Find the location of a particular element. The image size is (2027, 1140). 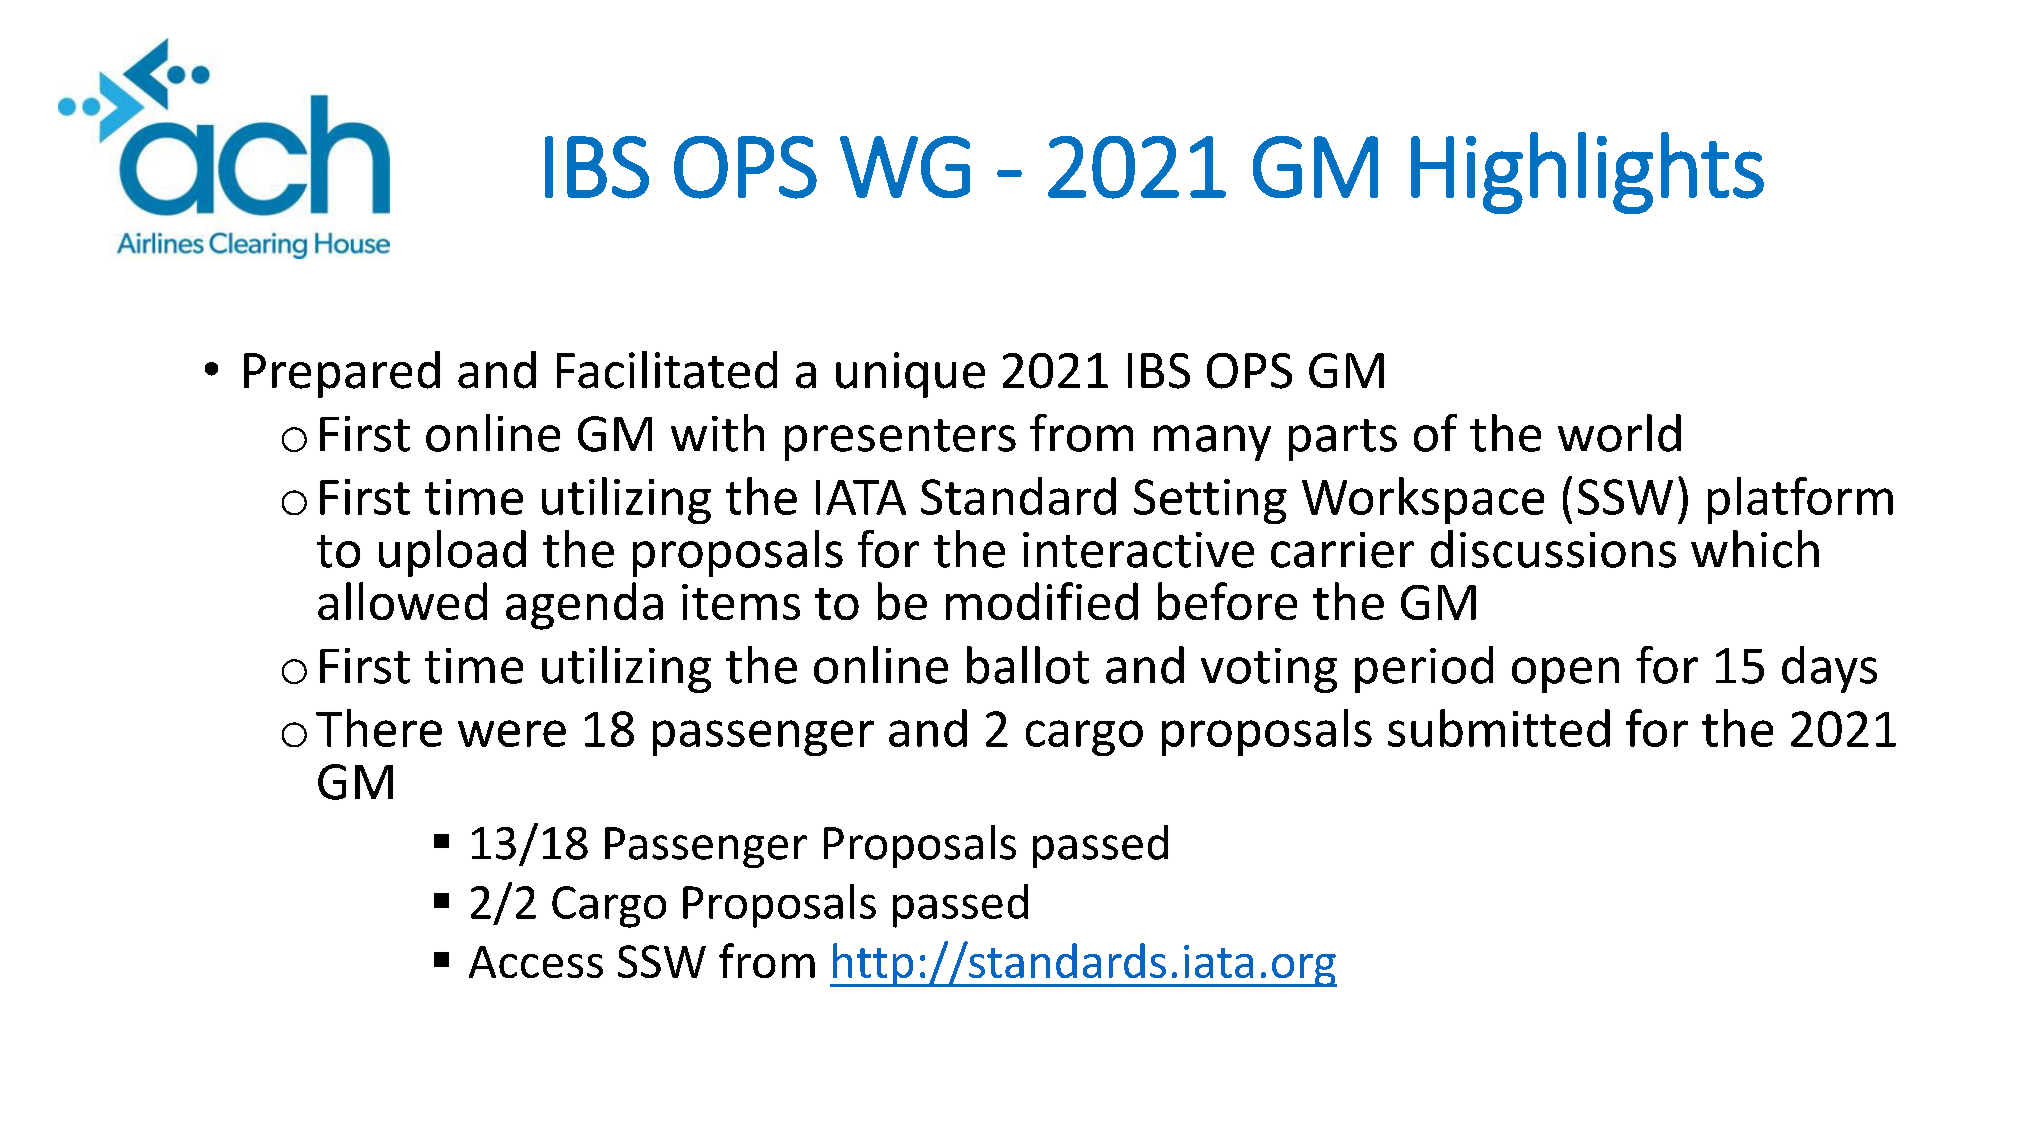

with is located at coordinates (717, 433).
